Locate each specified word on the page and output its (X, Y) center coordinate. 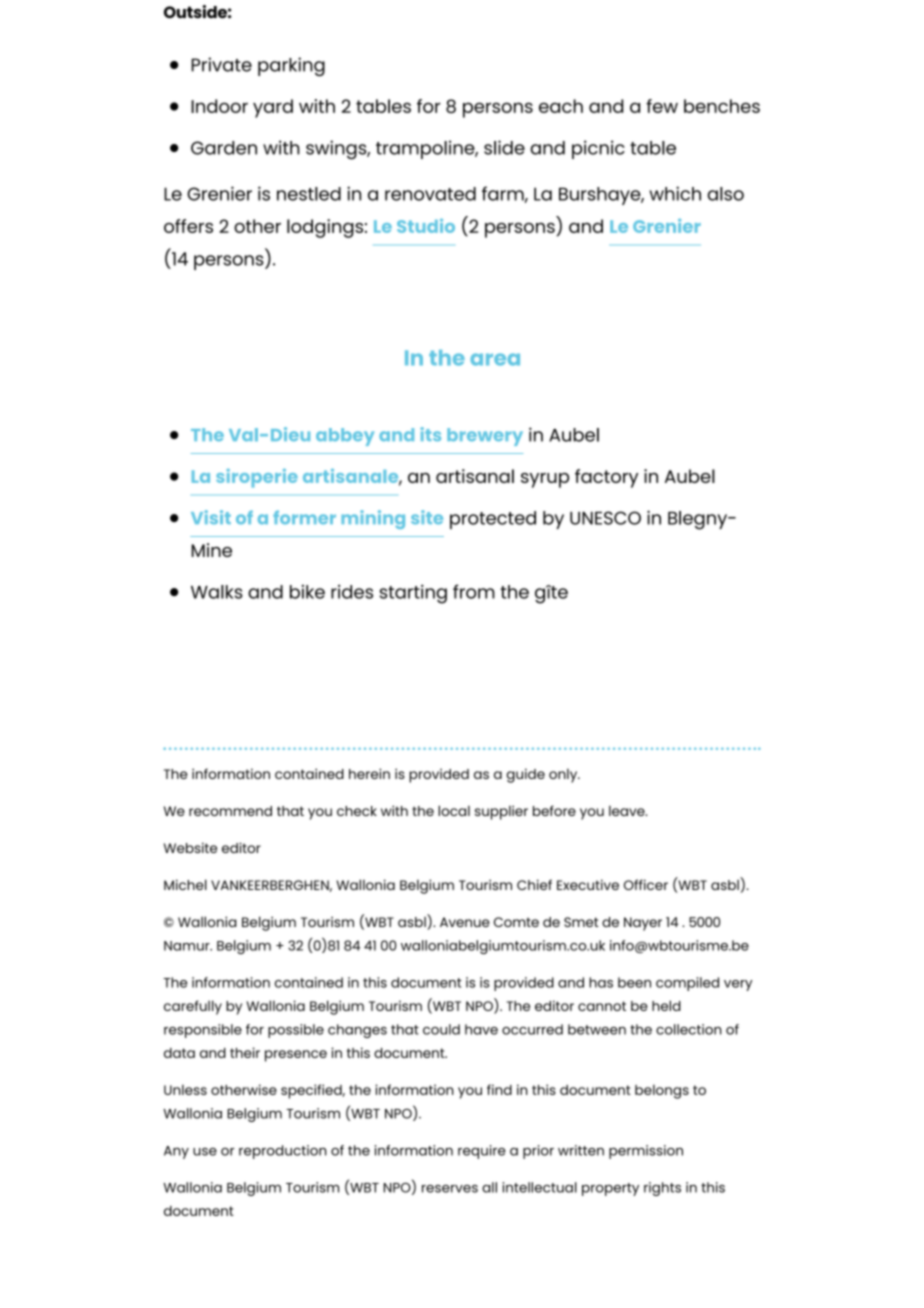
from (474, 591)
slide (504, 147)
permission (646, 1152)
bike (307, 592)
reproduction (282, 1152)
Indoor (219, 106)
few (662, 106)
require (482, 1152)
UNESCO (605, 518)
